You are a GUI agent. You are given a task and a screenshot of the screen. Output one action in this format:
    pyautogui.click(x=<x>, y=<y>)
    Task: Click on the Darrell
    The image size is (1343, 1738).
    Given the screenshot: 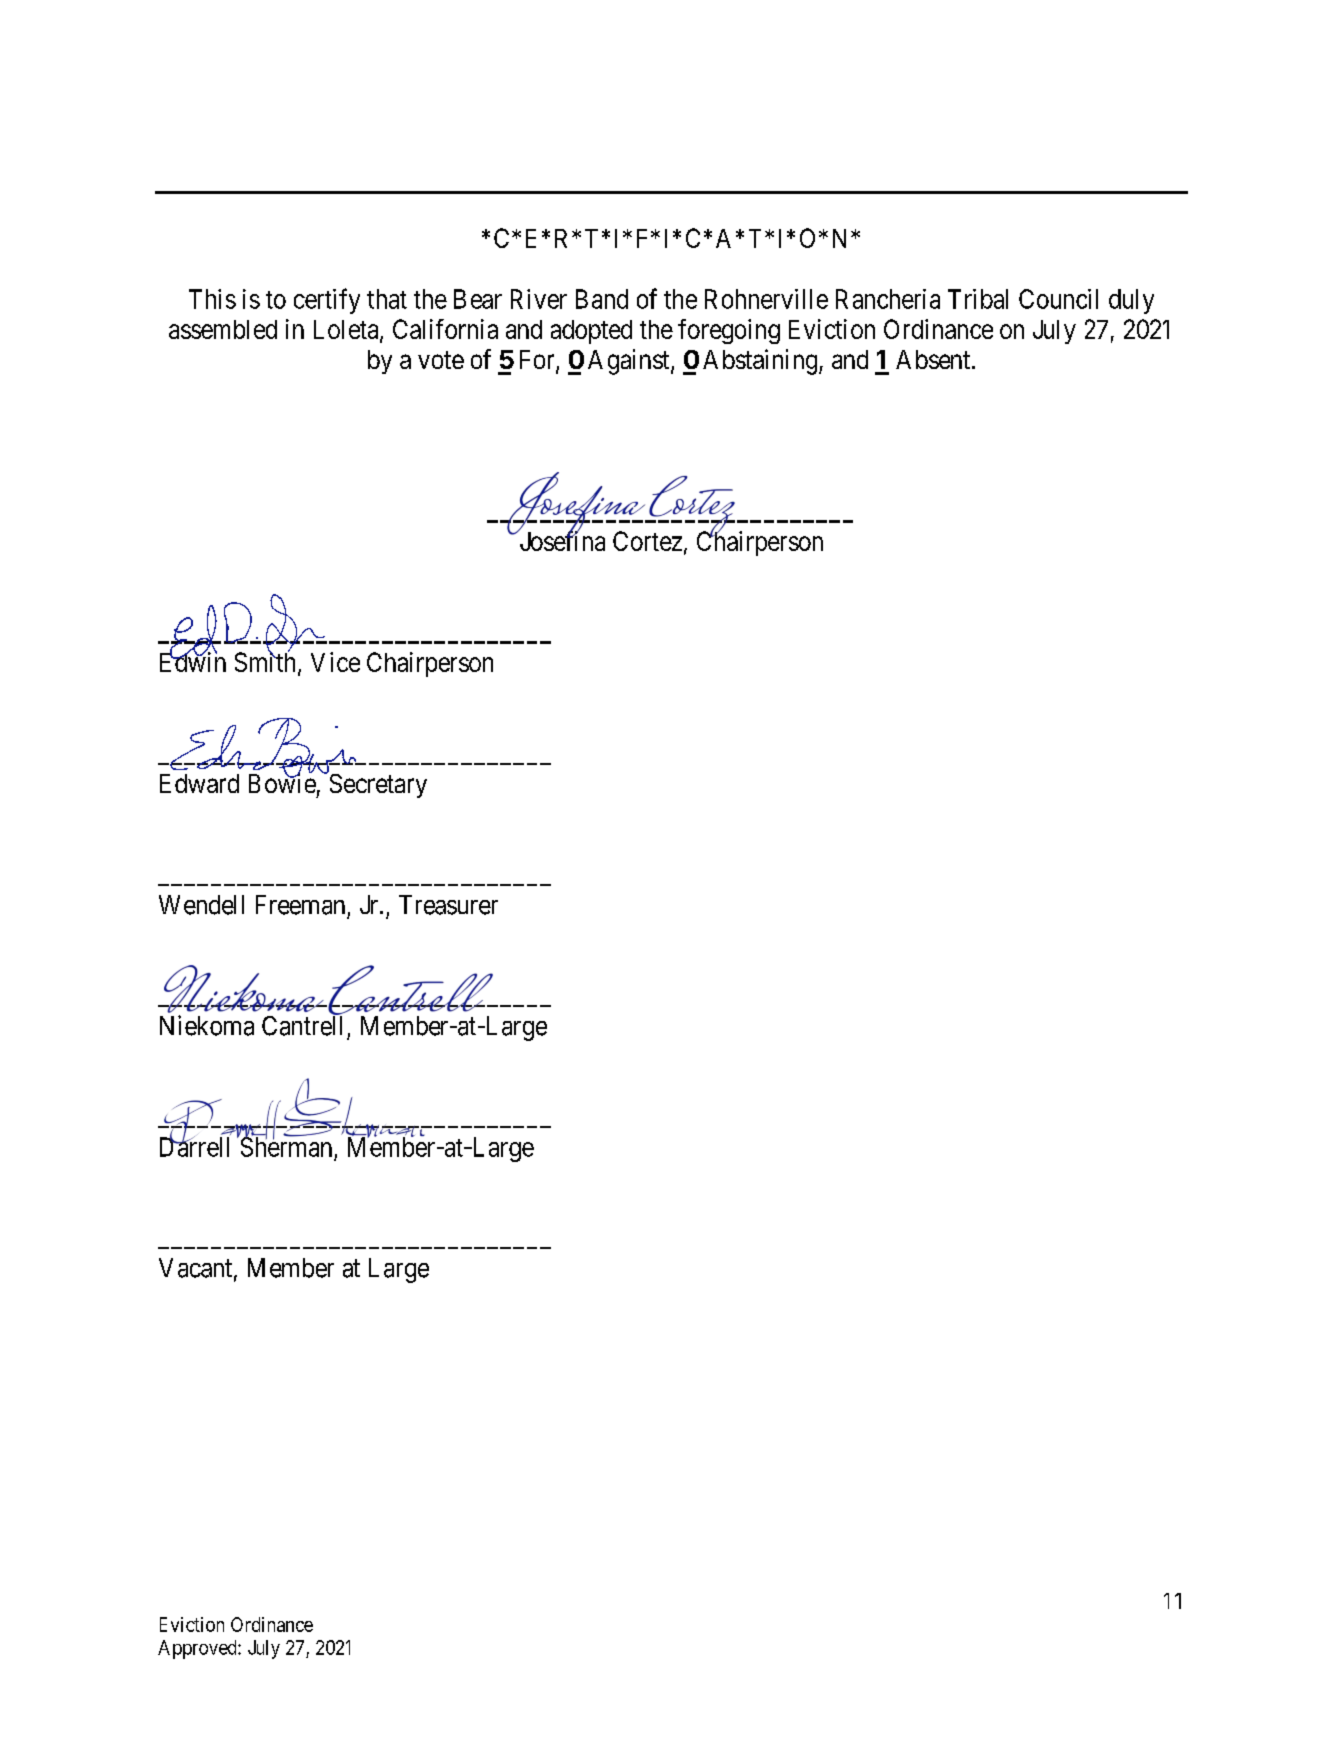 What is the action you would take?
    pyautogui.click(x=194, y=1146)
